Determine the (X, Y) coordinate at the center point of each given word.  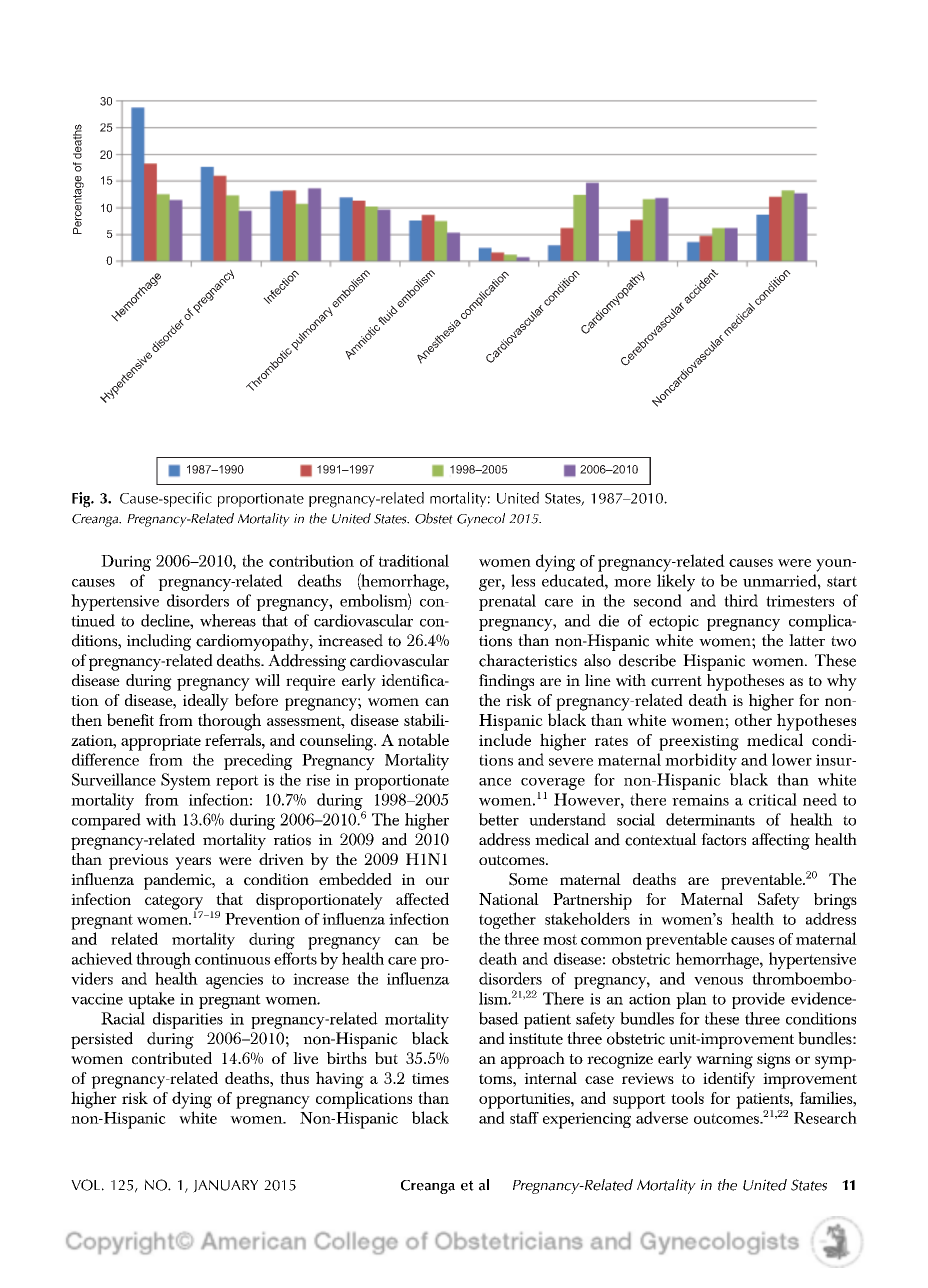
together (507, 920)
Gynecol (481, 520)
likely (676, 583)
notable (423, 739)
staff (524, 1118)
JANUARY (225, 1186)
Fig (82, 500)
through (163, 960)
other (753, 719)
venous (718, 981)
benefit (130, 719)
